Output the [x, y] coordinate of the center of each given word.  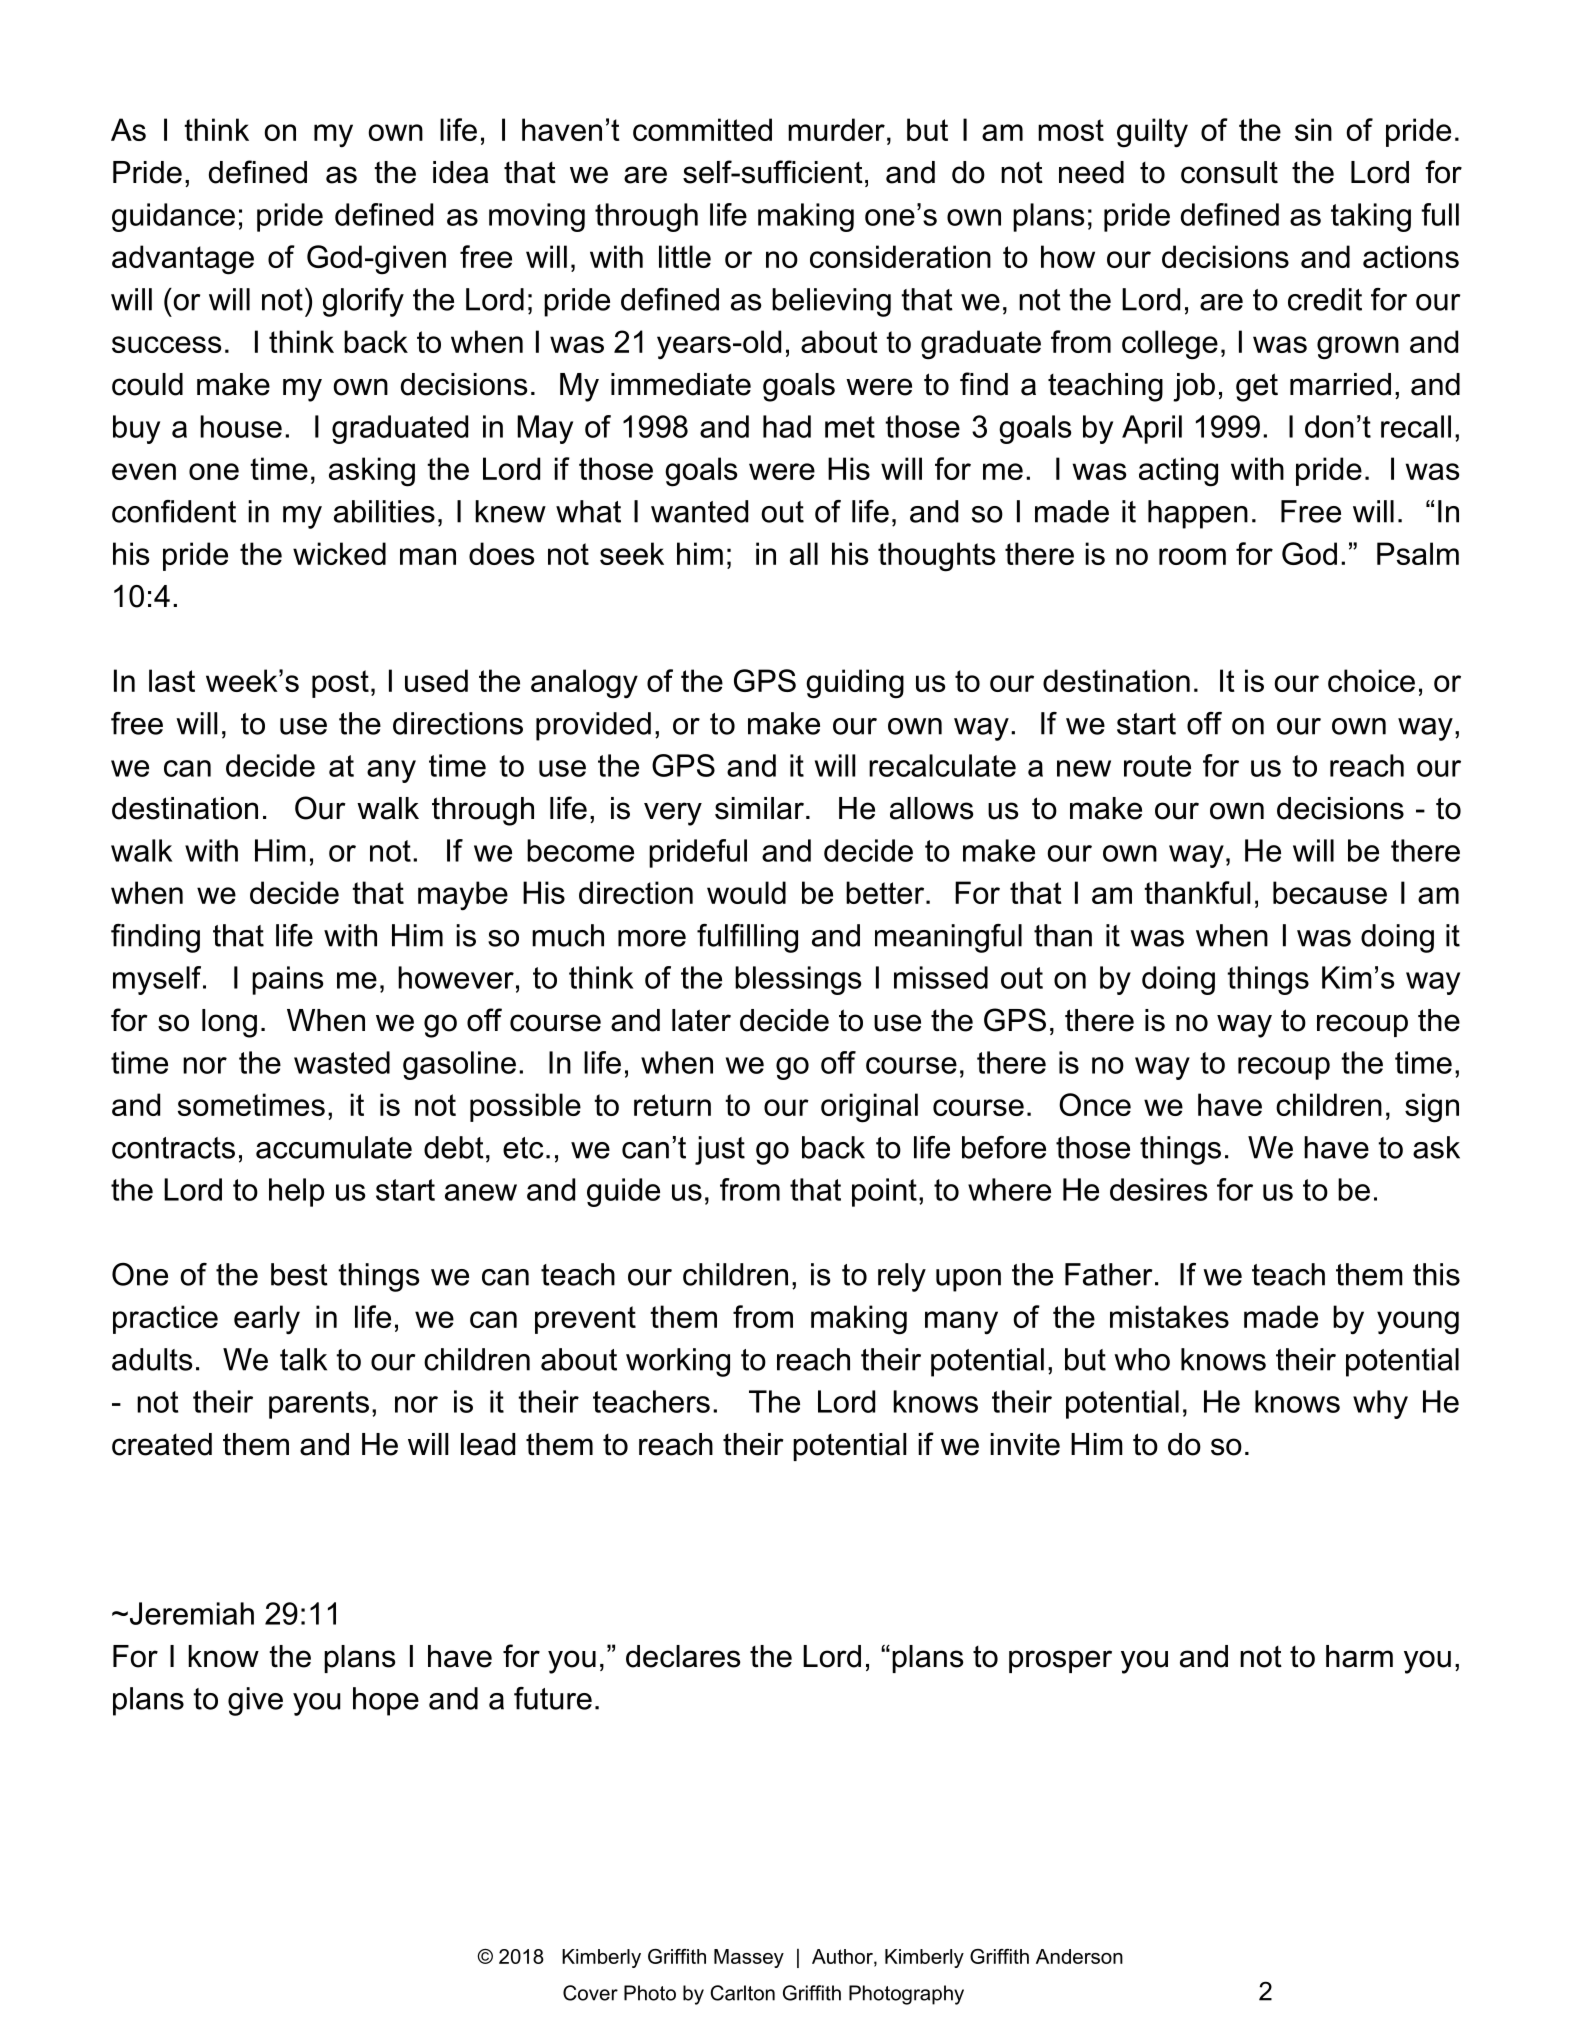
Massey [749, 1958]
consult [1229, 172]
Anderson [1079, 1956]
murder [836, 129]
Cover [590, 1993]
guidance [173, 217]
